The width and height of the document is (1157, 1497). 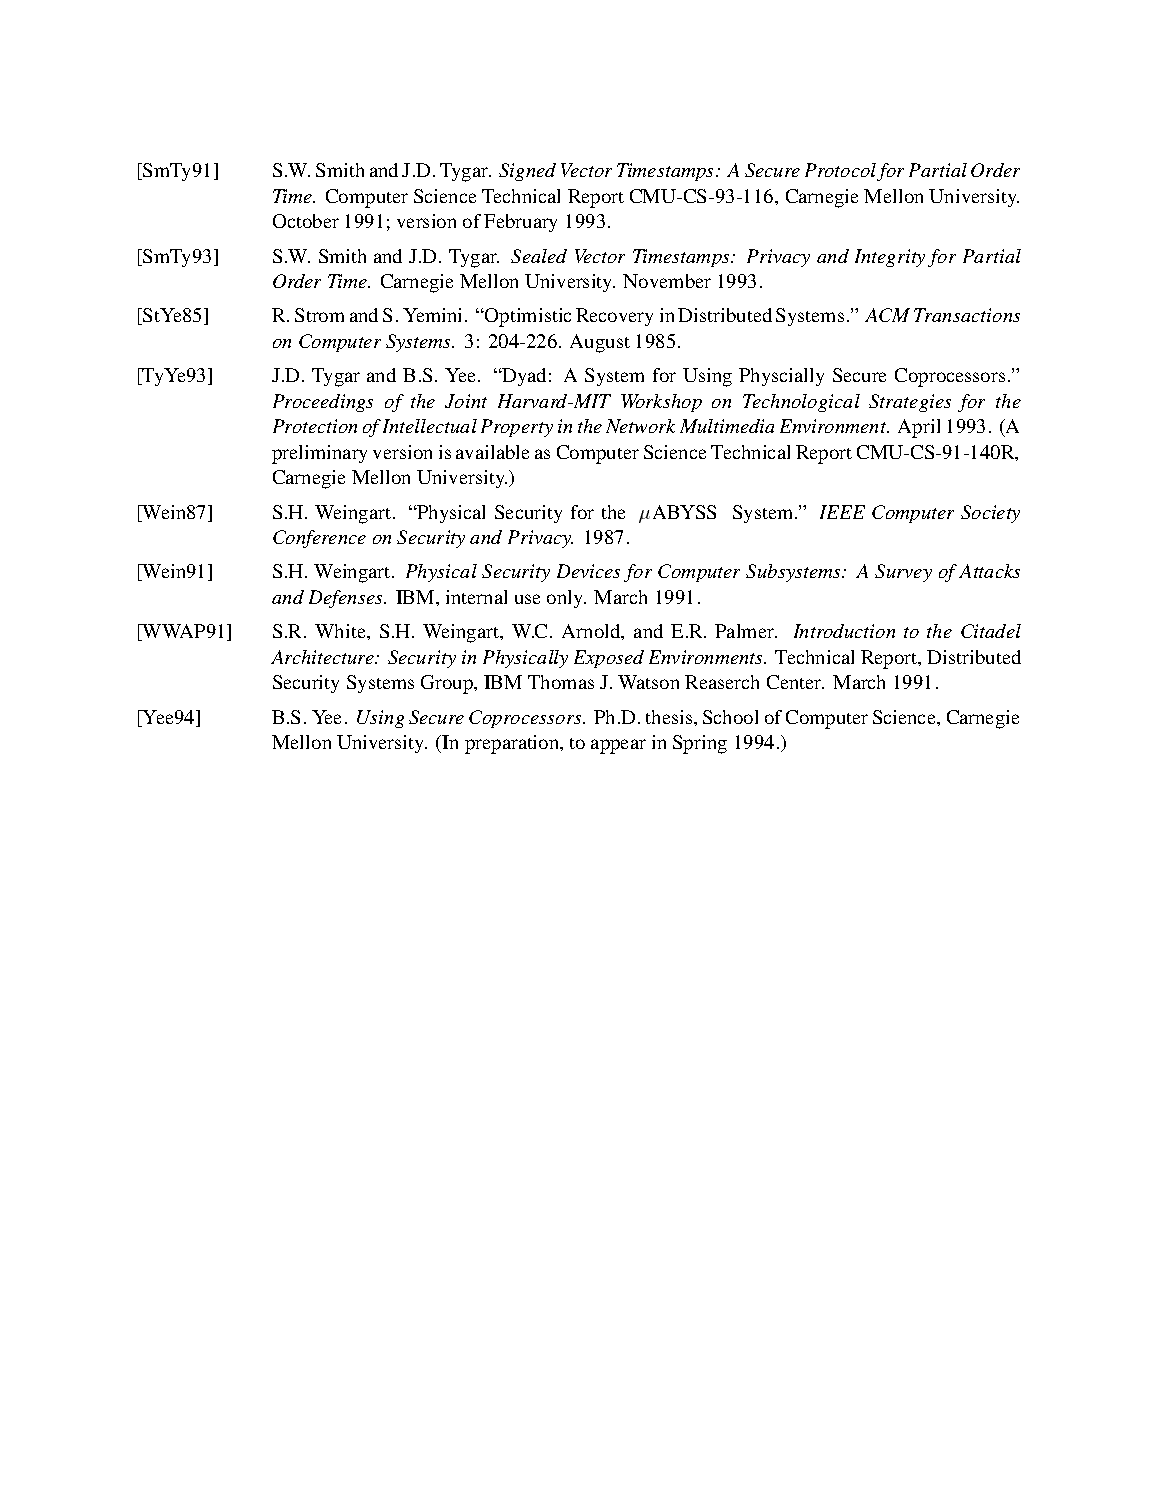 What do you see at coordinates (306, 221) in the document?
I see `October` at bounding box center [306, 221].
